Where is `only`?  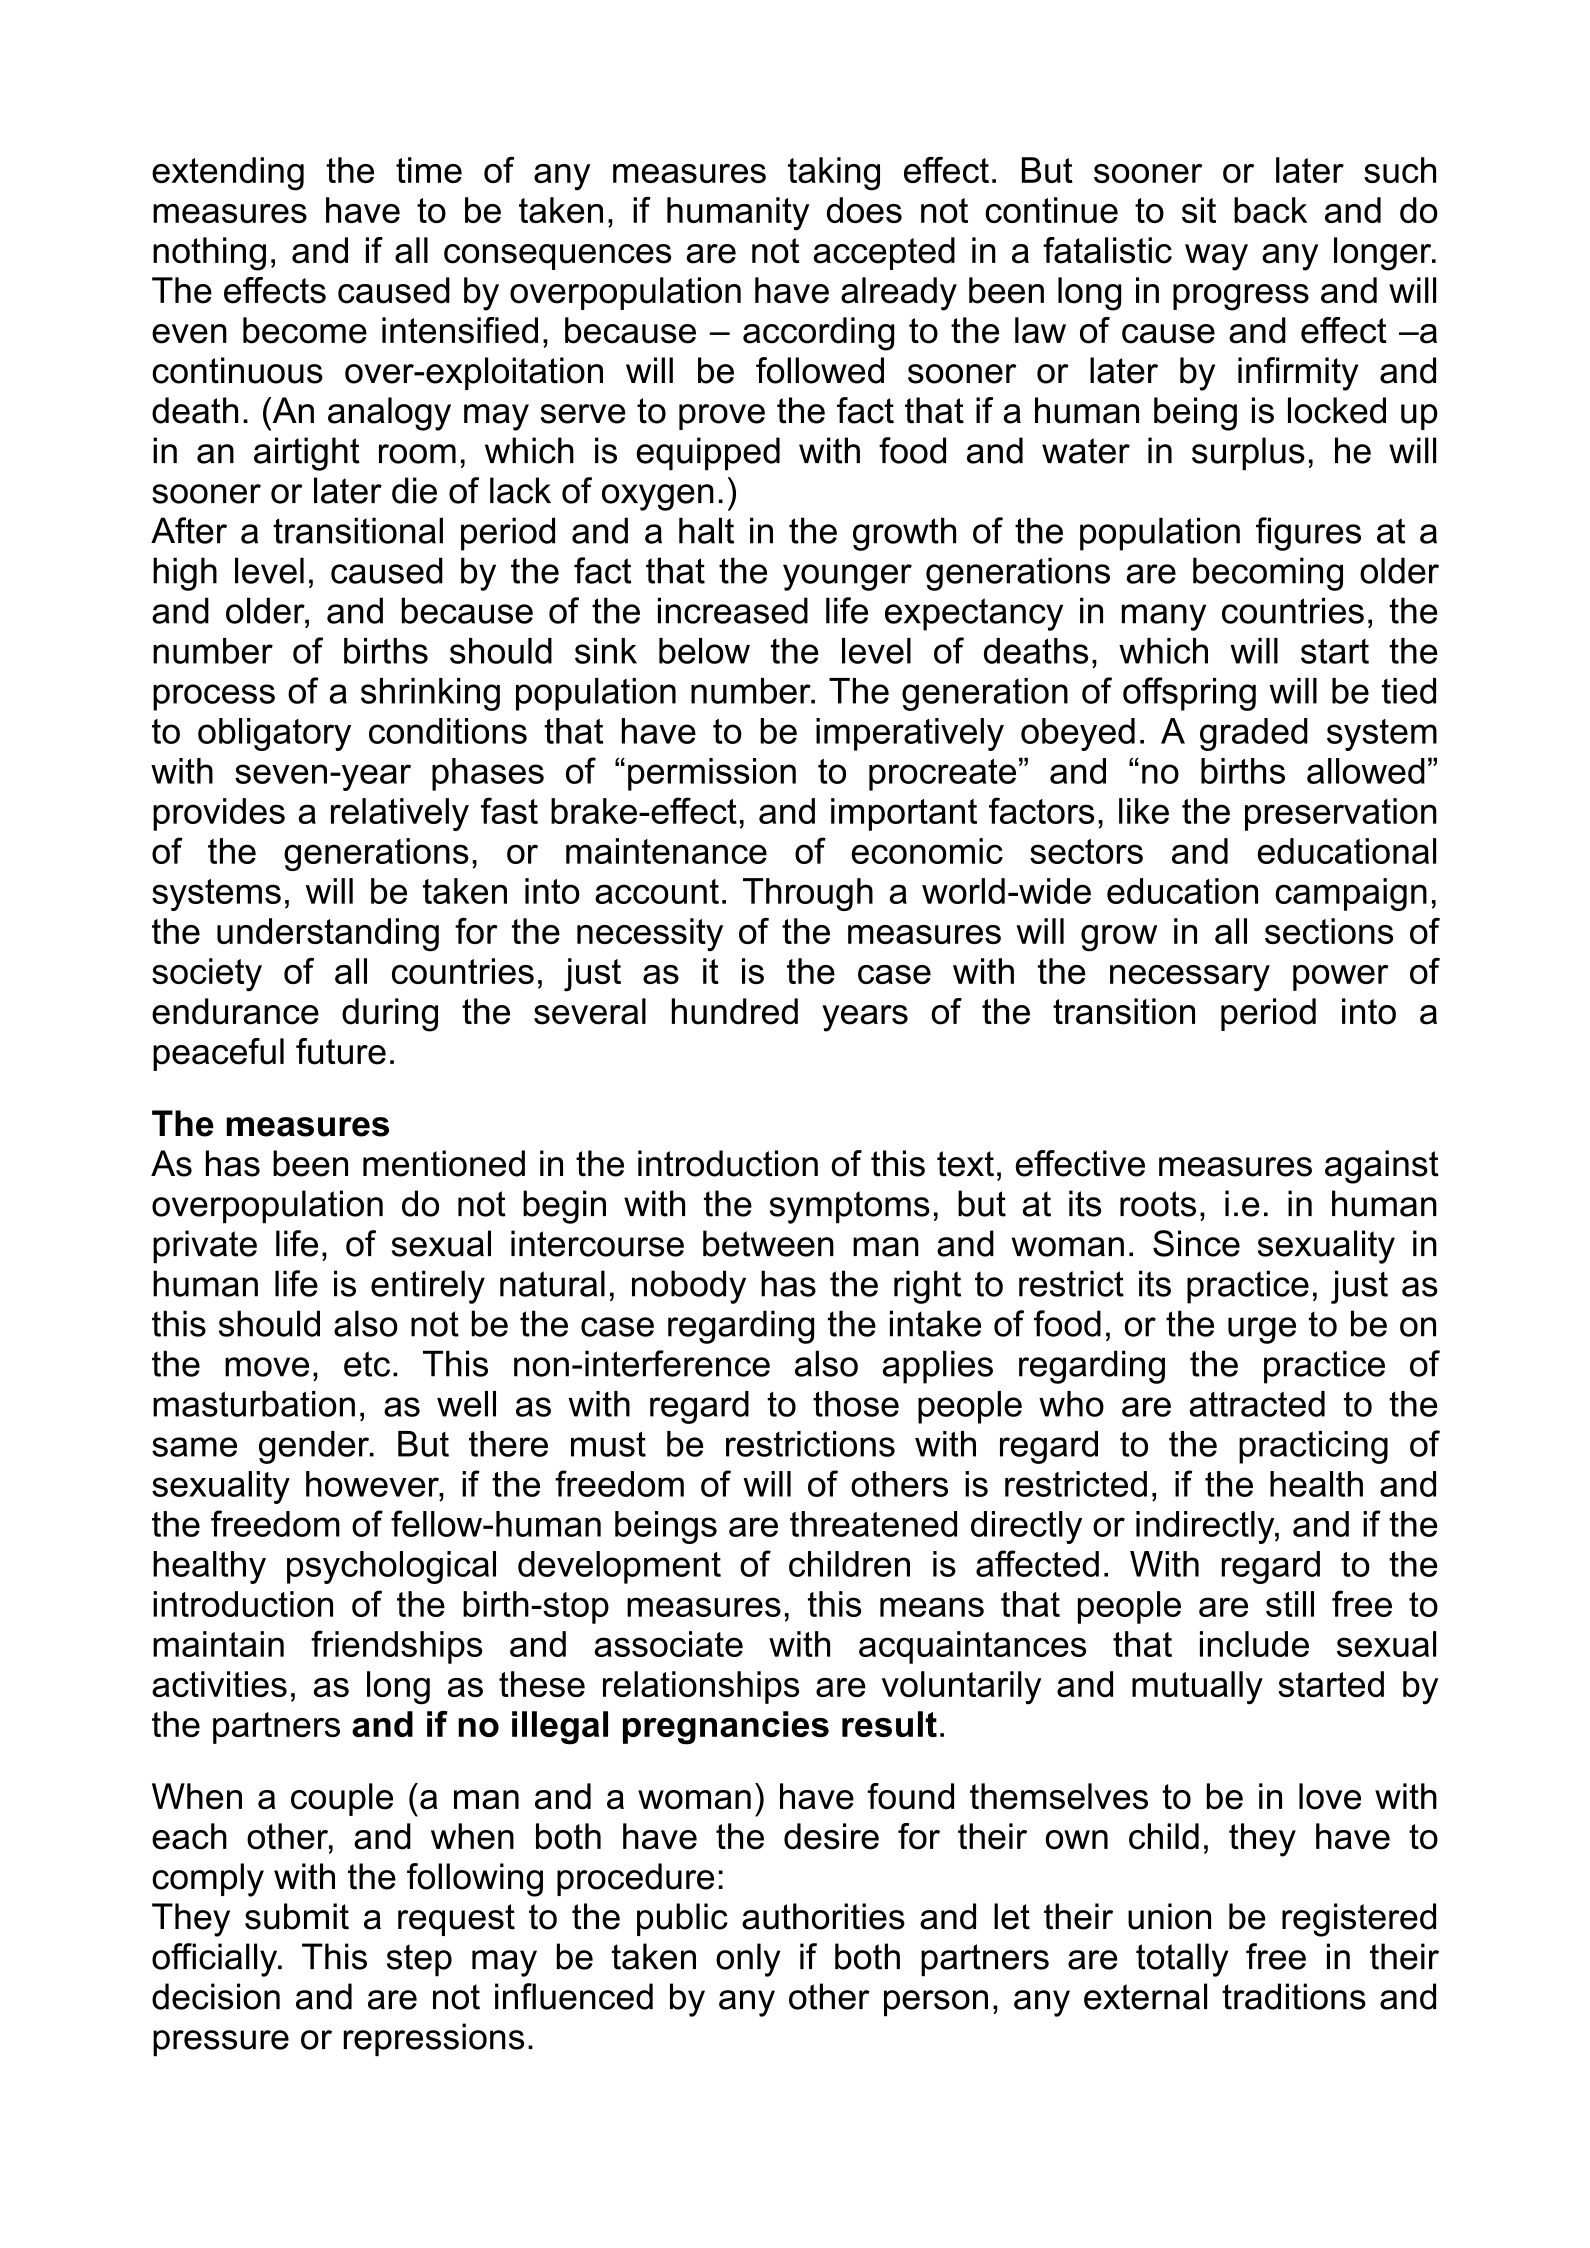
only is located at coordinates (748, 1960).
